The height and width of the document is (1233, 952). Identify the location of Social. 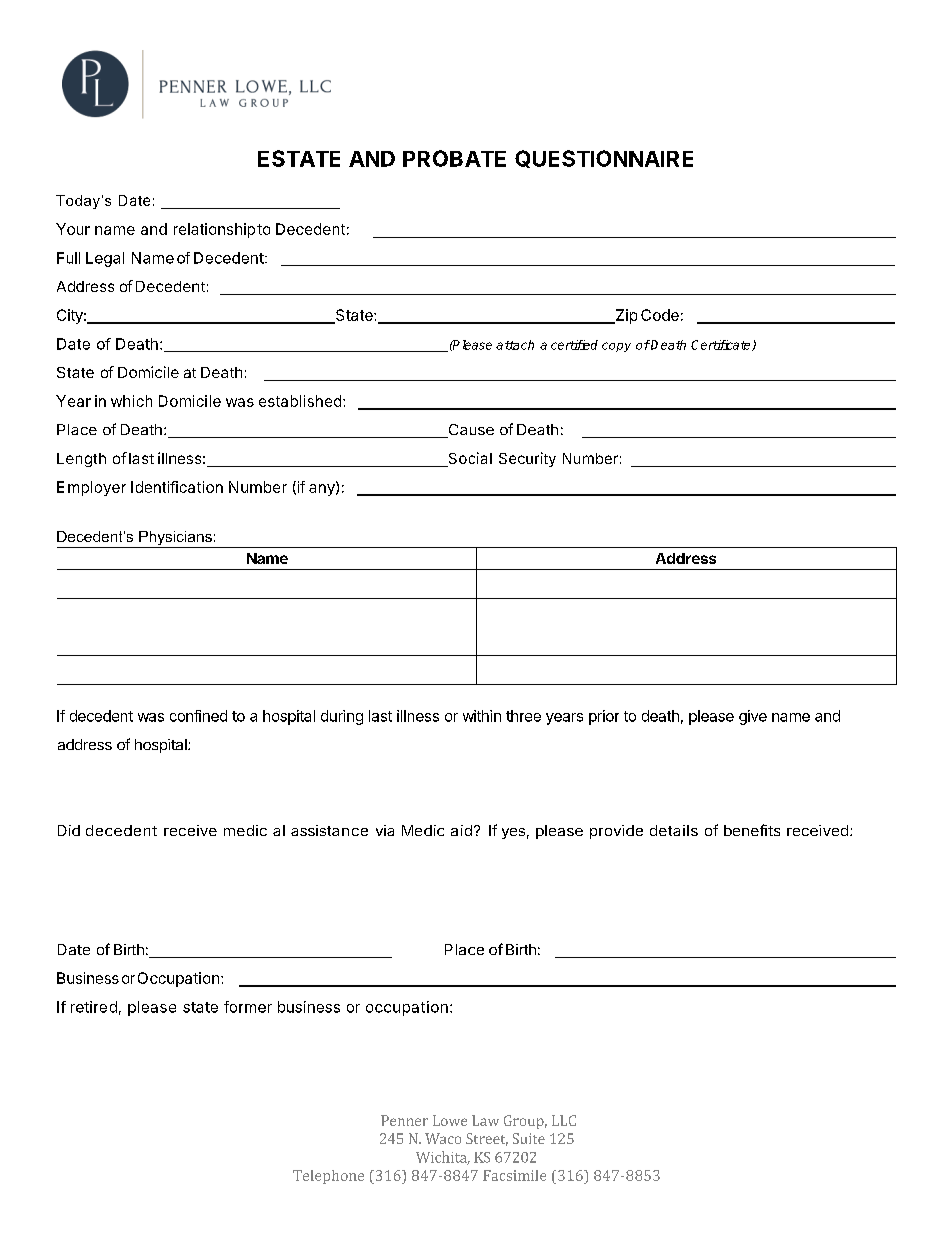
(469, 459).
